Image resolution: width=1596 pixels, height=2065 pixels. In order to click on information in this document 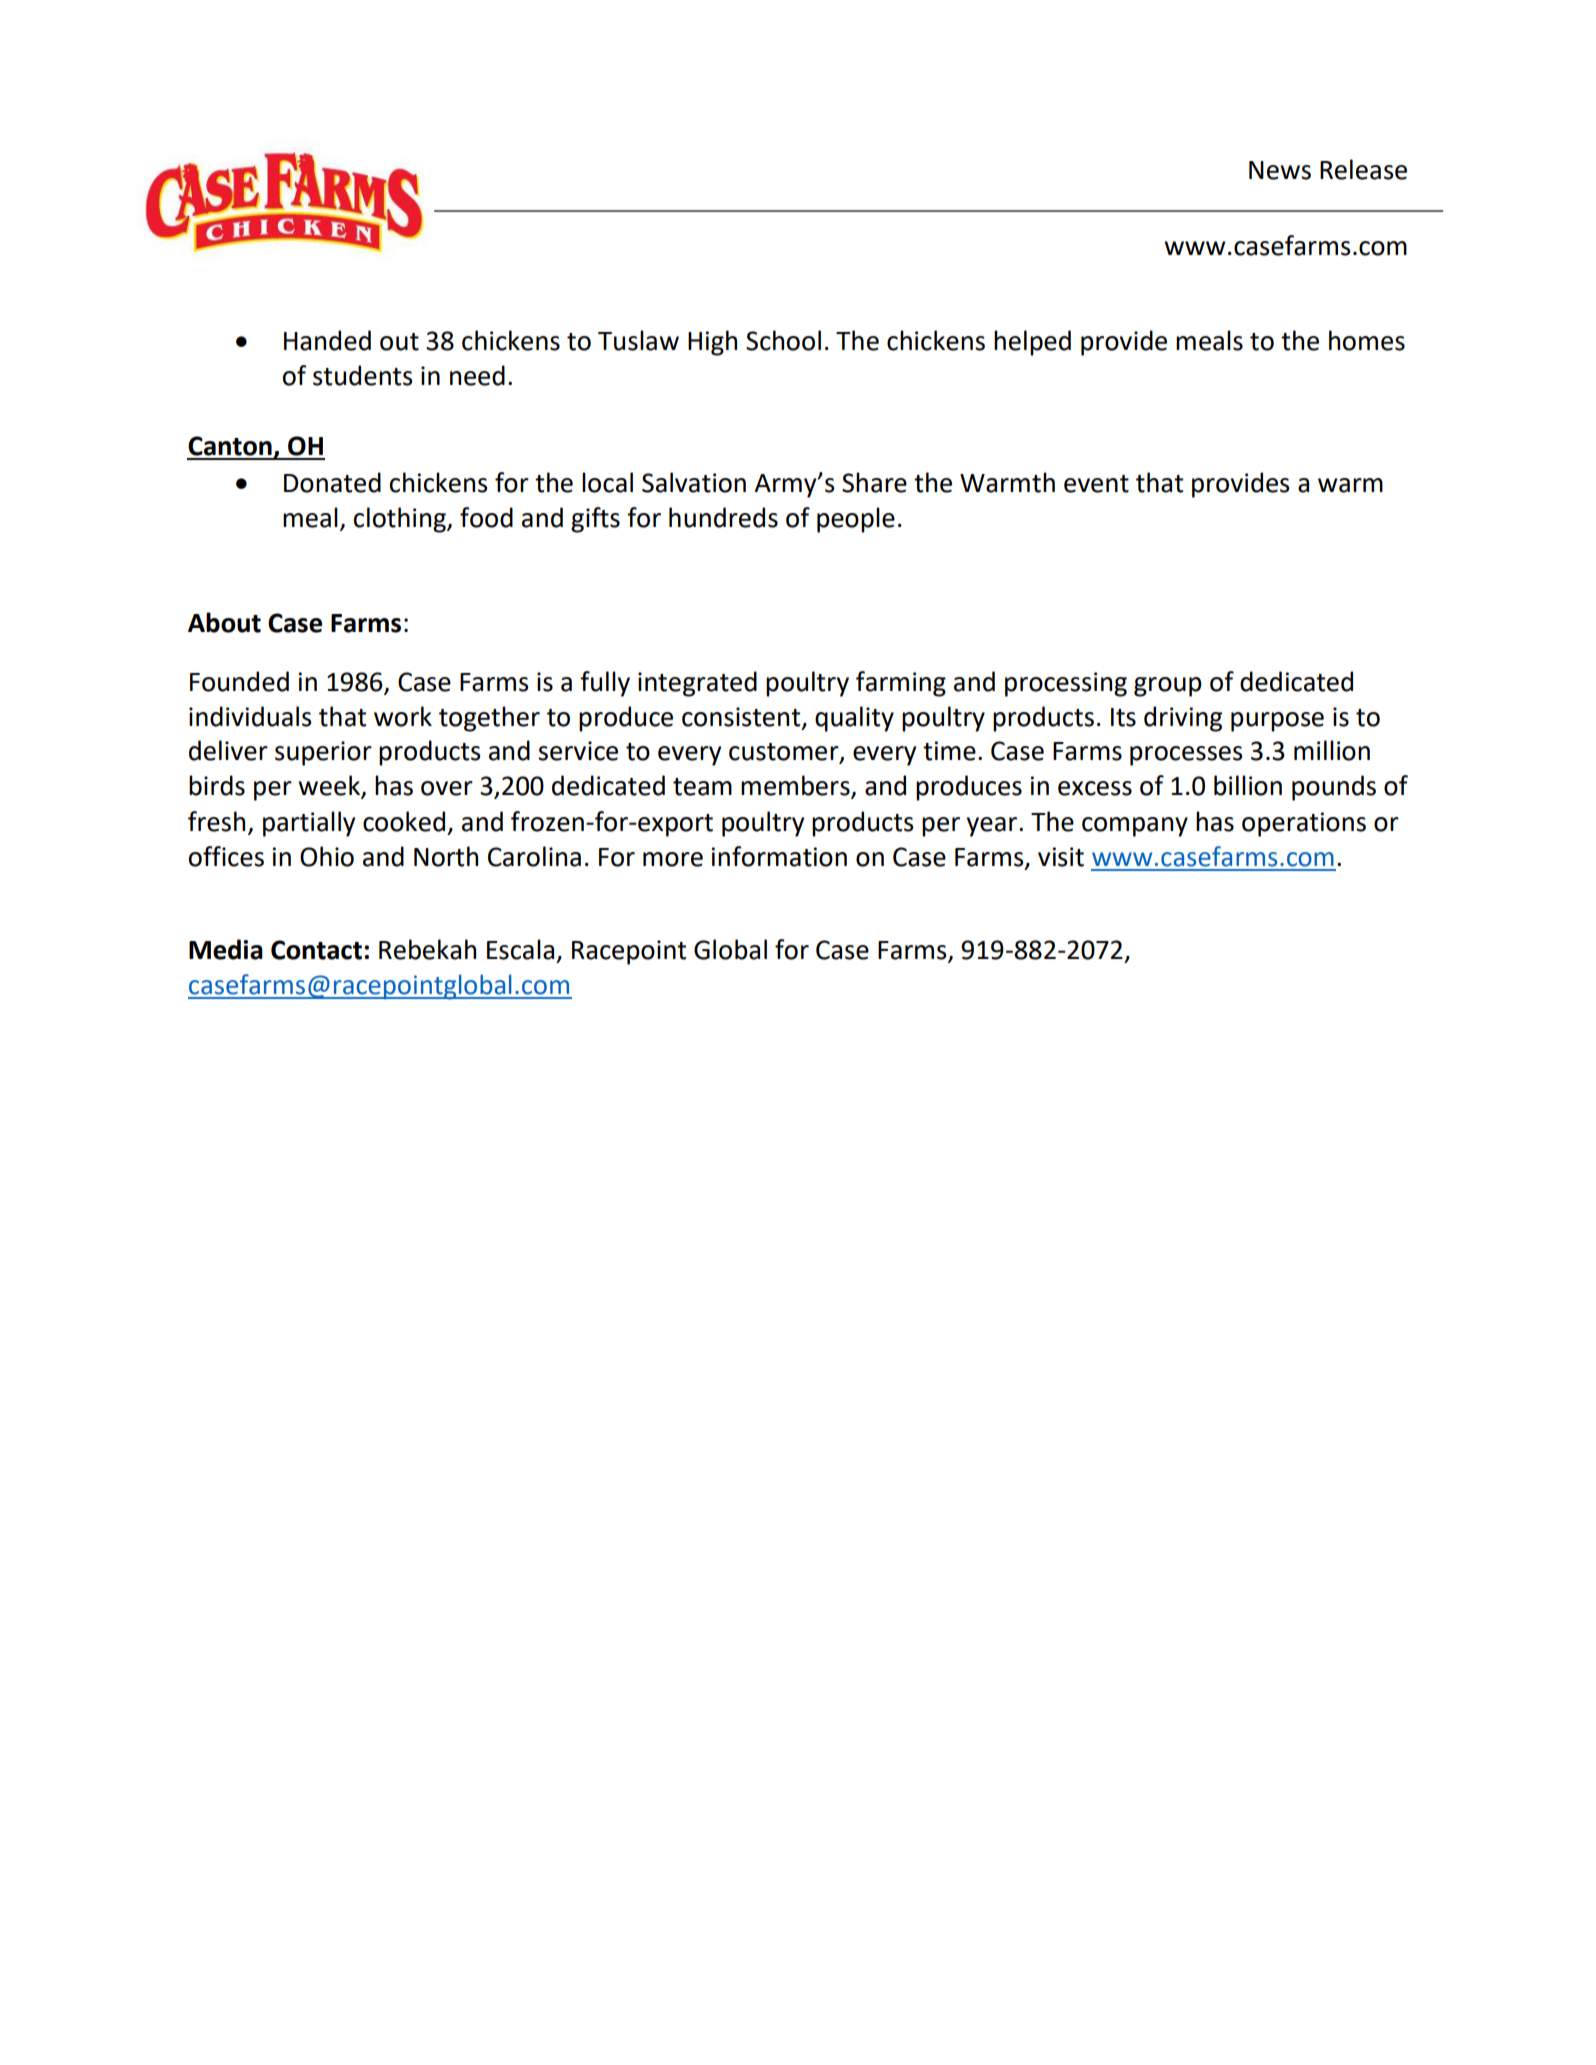, I will do `click(779, 856)`.
